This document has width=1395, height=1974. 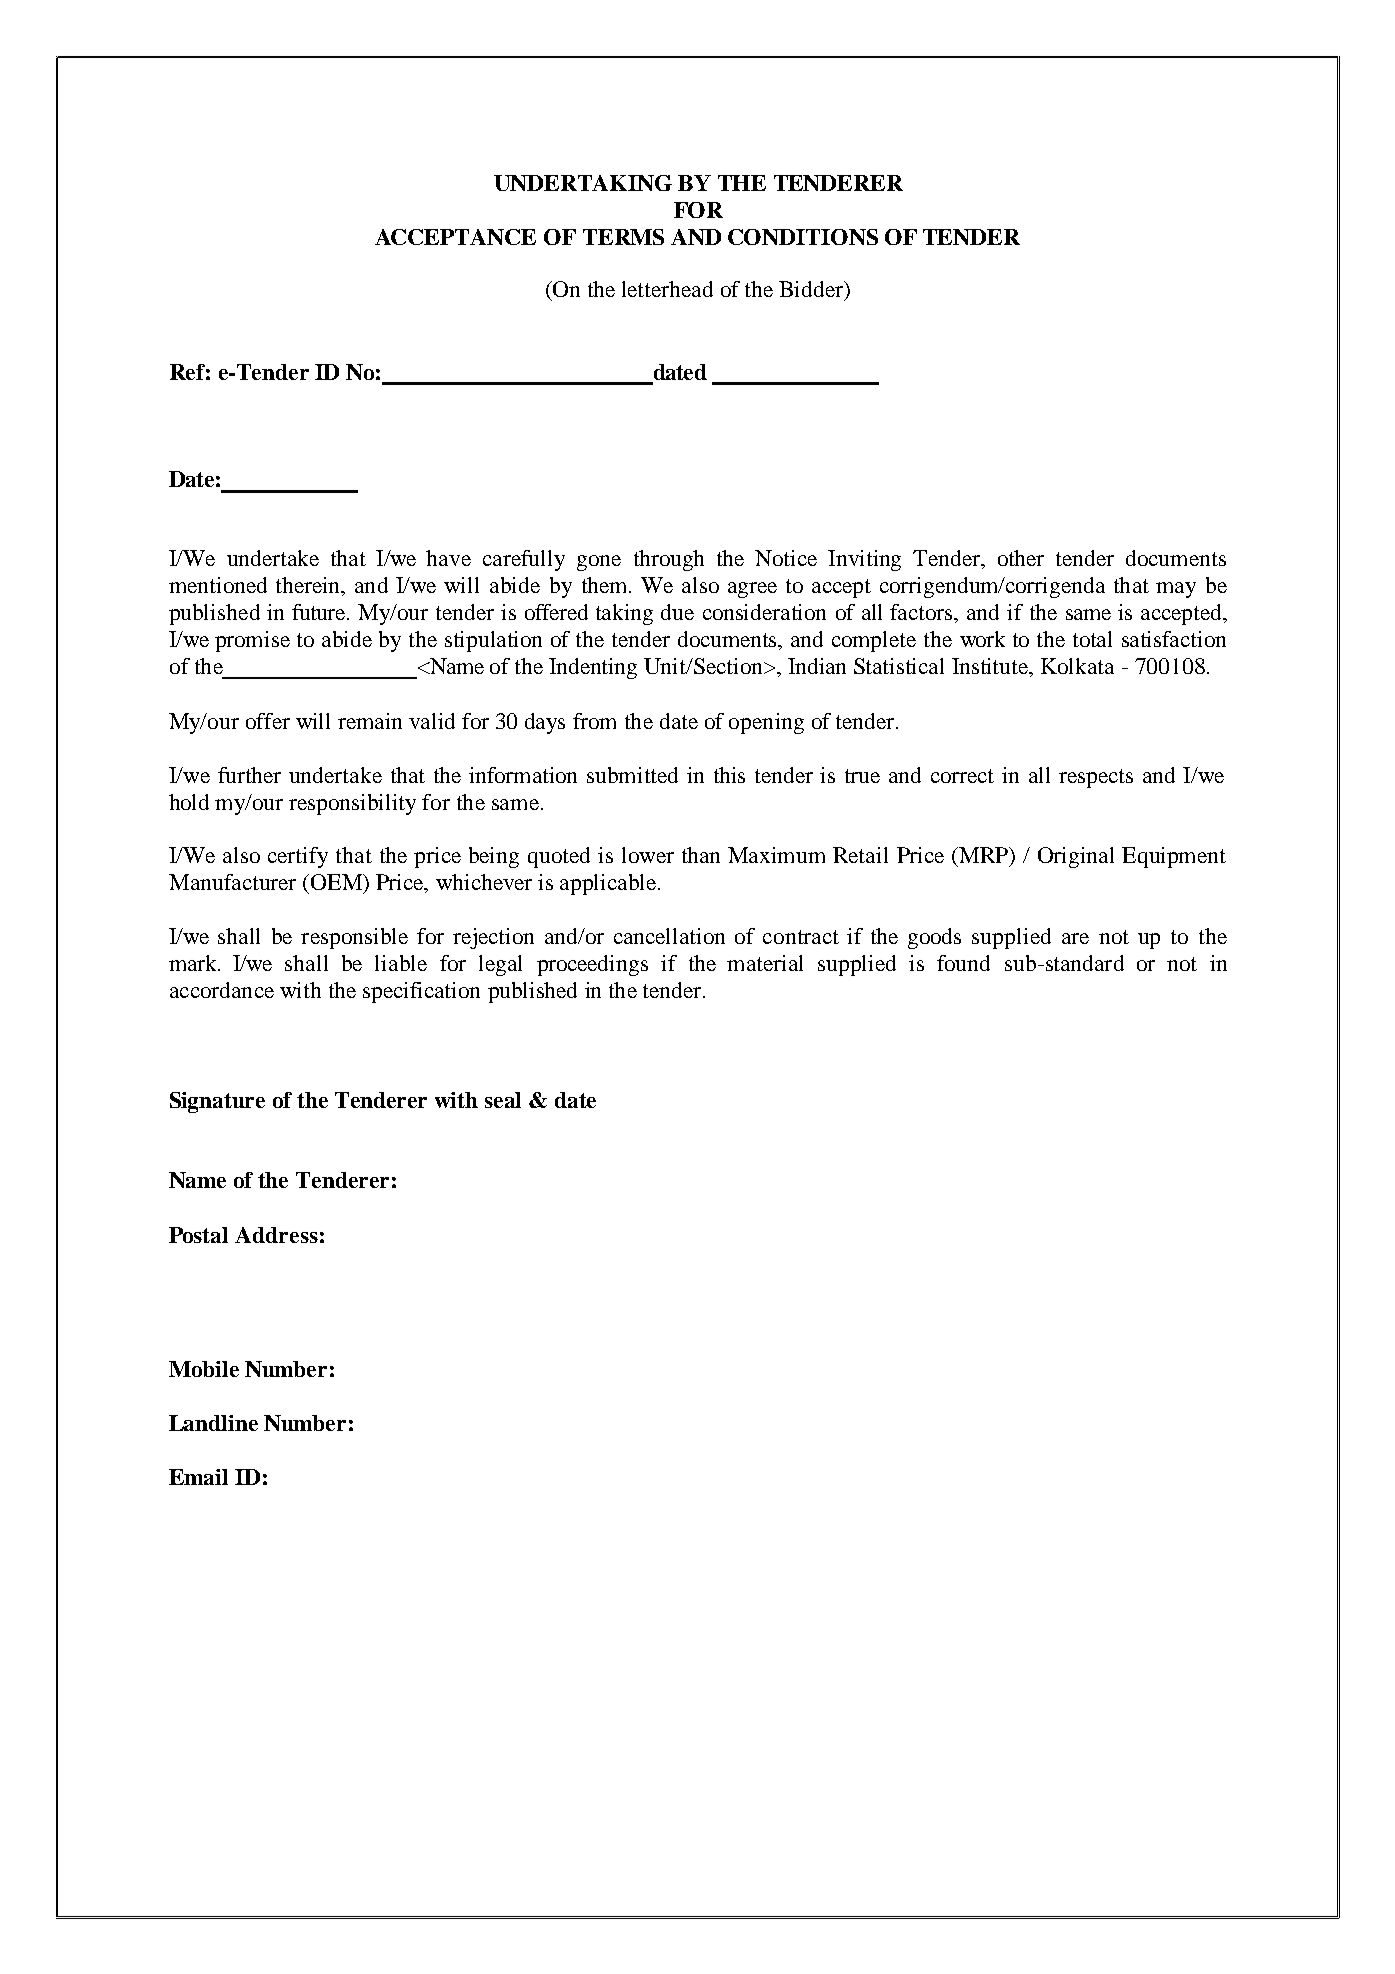 What do you see at coordinates (934, 938) in the document?
I see `goods` at bounding box center [934, 938].
